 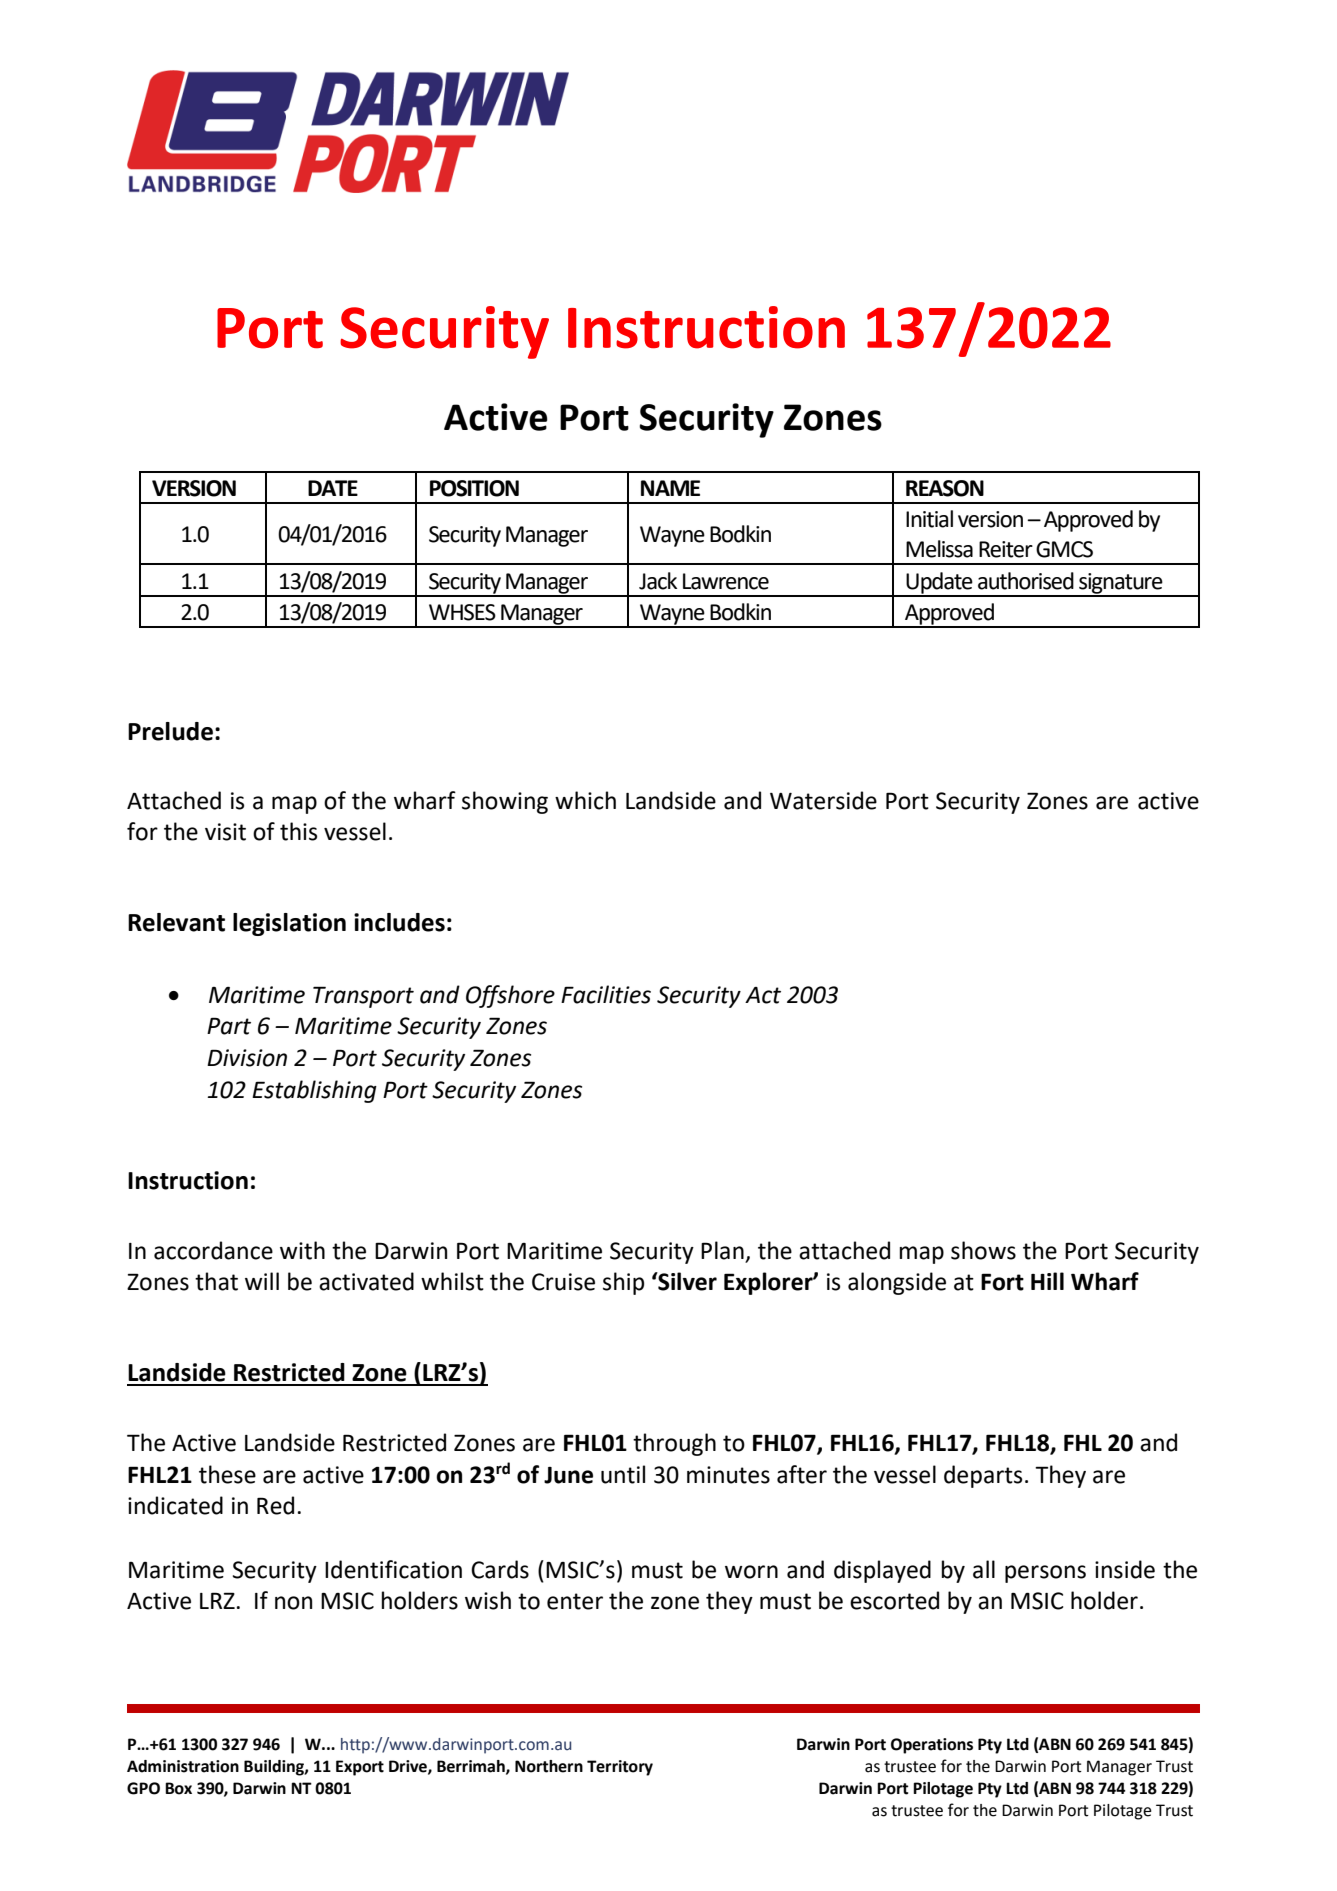 I want to click on Reiter, so click(x=1006, y=549).
